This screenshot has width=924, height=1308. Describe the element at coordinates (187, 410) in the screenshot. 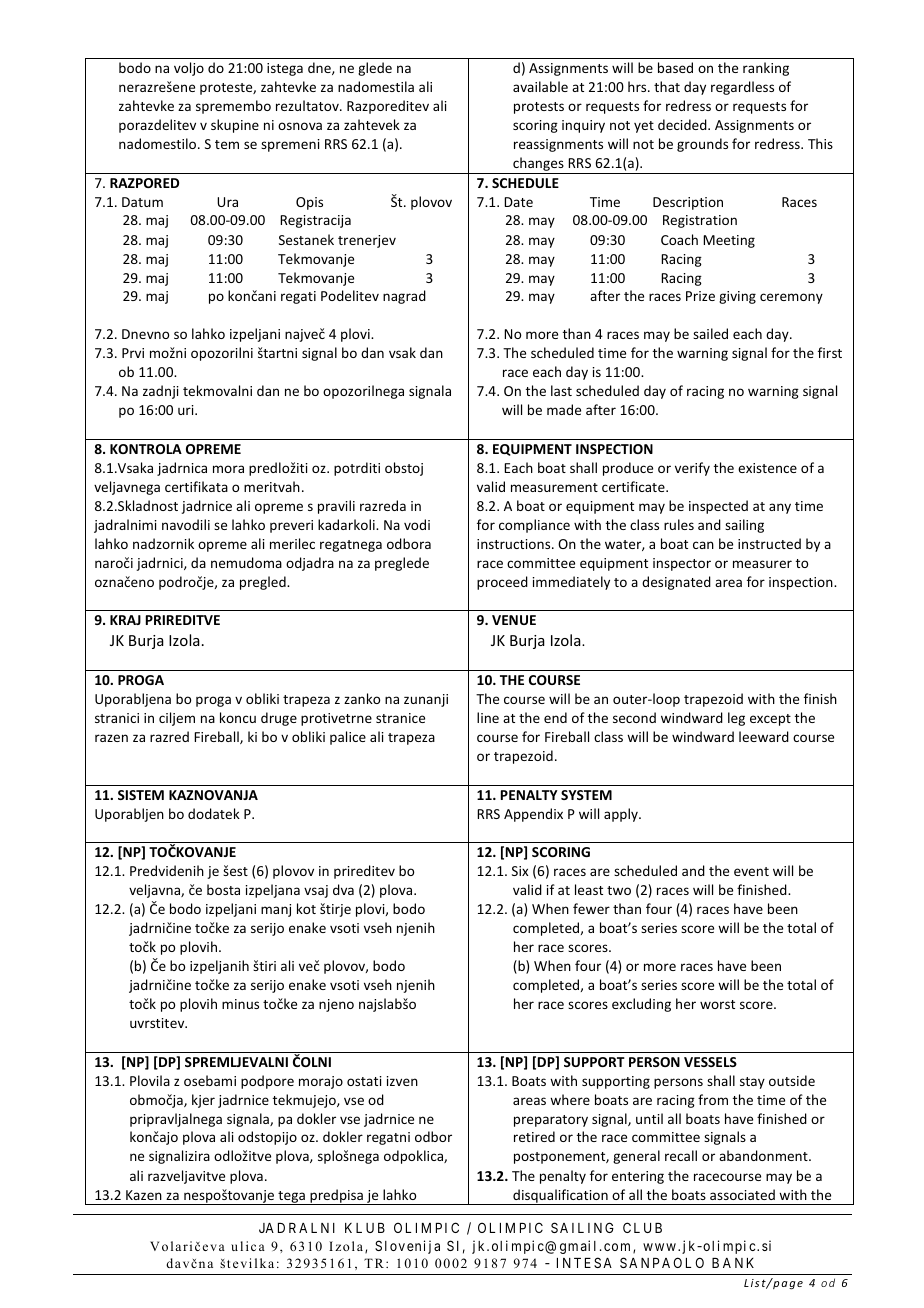

I see `uri` at that location.
